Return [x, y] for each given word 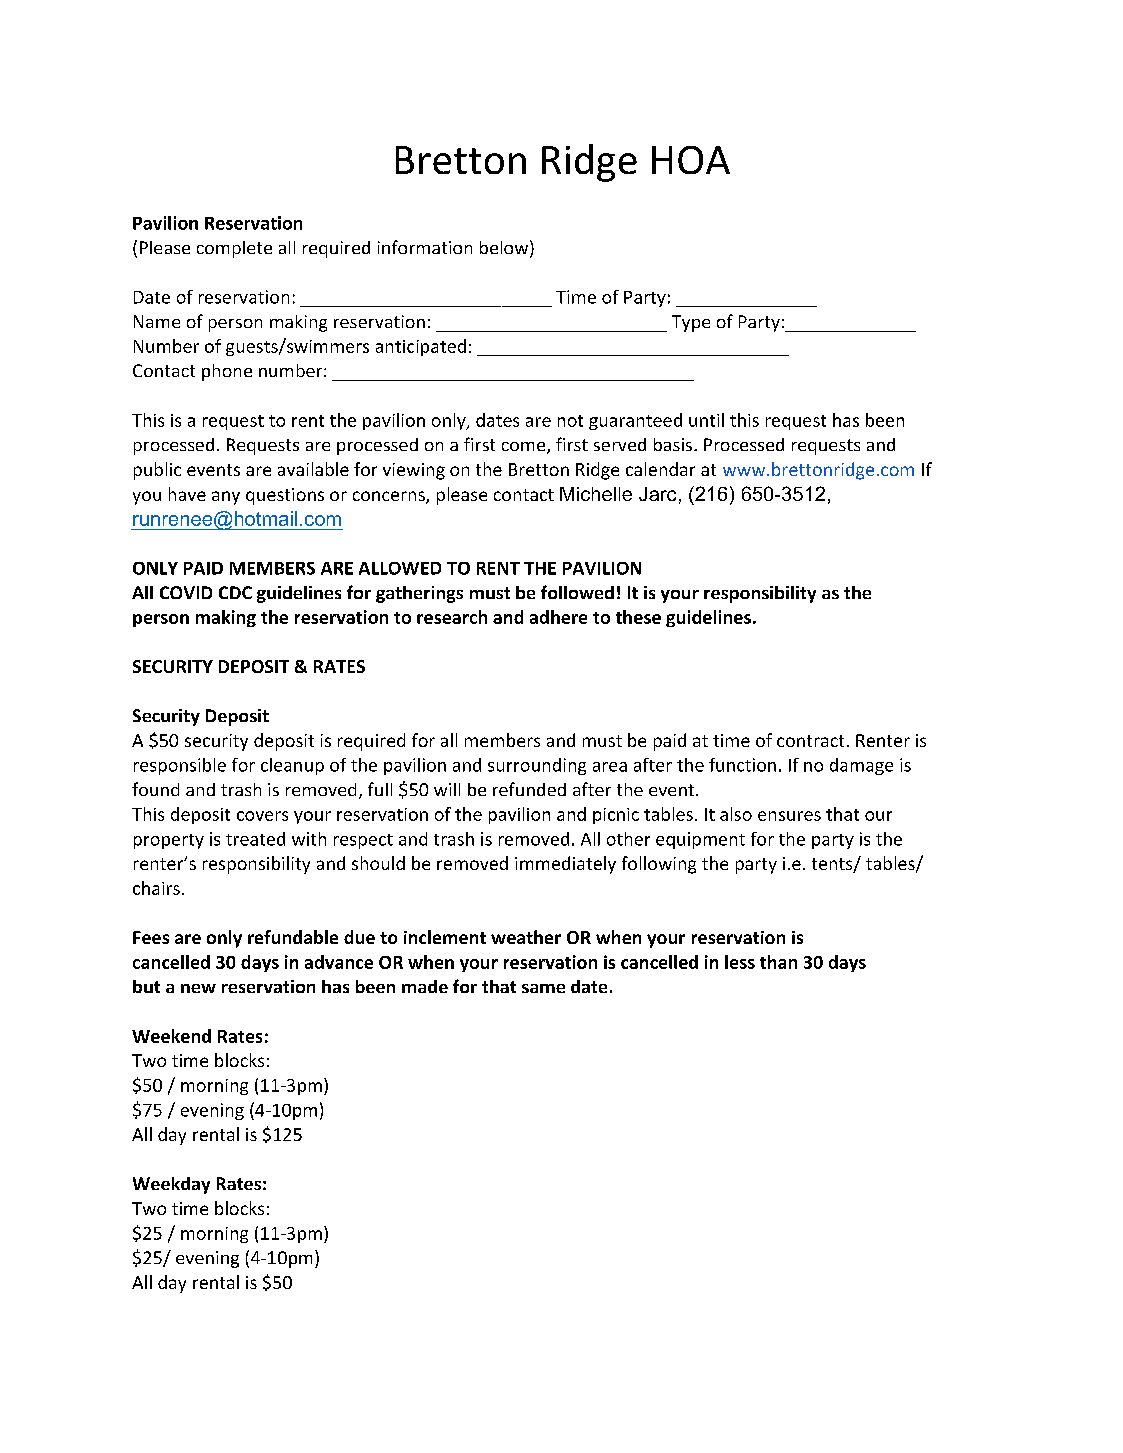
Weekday [171, 1185]
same [543, 988]
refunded [529, 789]
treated [255, 839]
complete [234, 249]
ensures [789, 816]
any [226, 498]
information [425, 247]
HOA [691, 160]
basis [673, 444]
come [525, 448]
